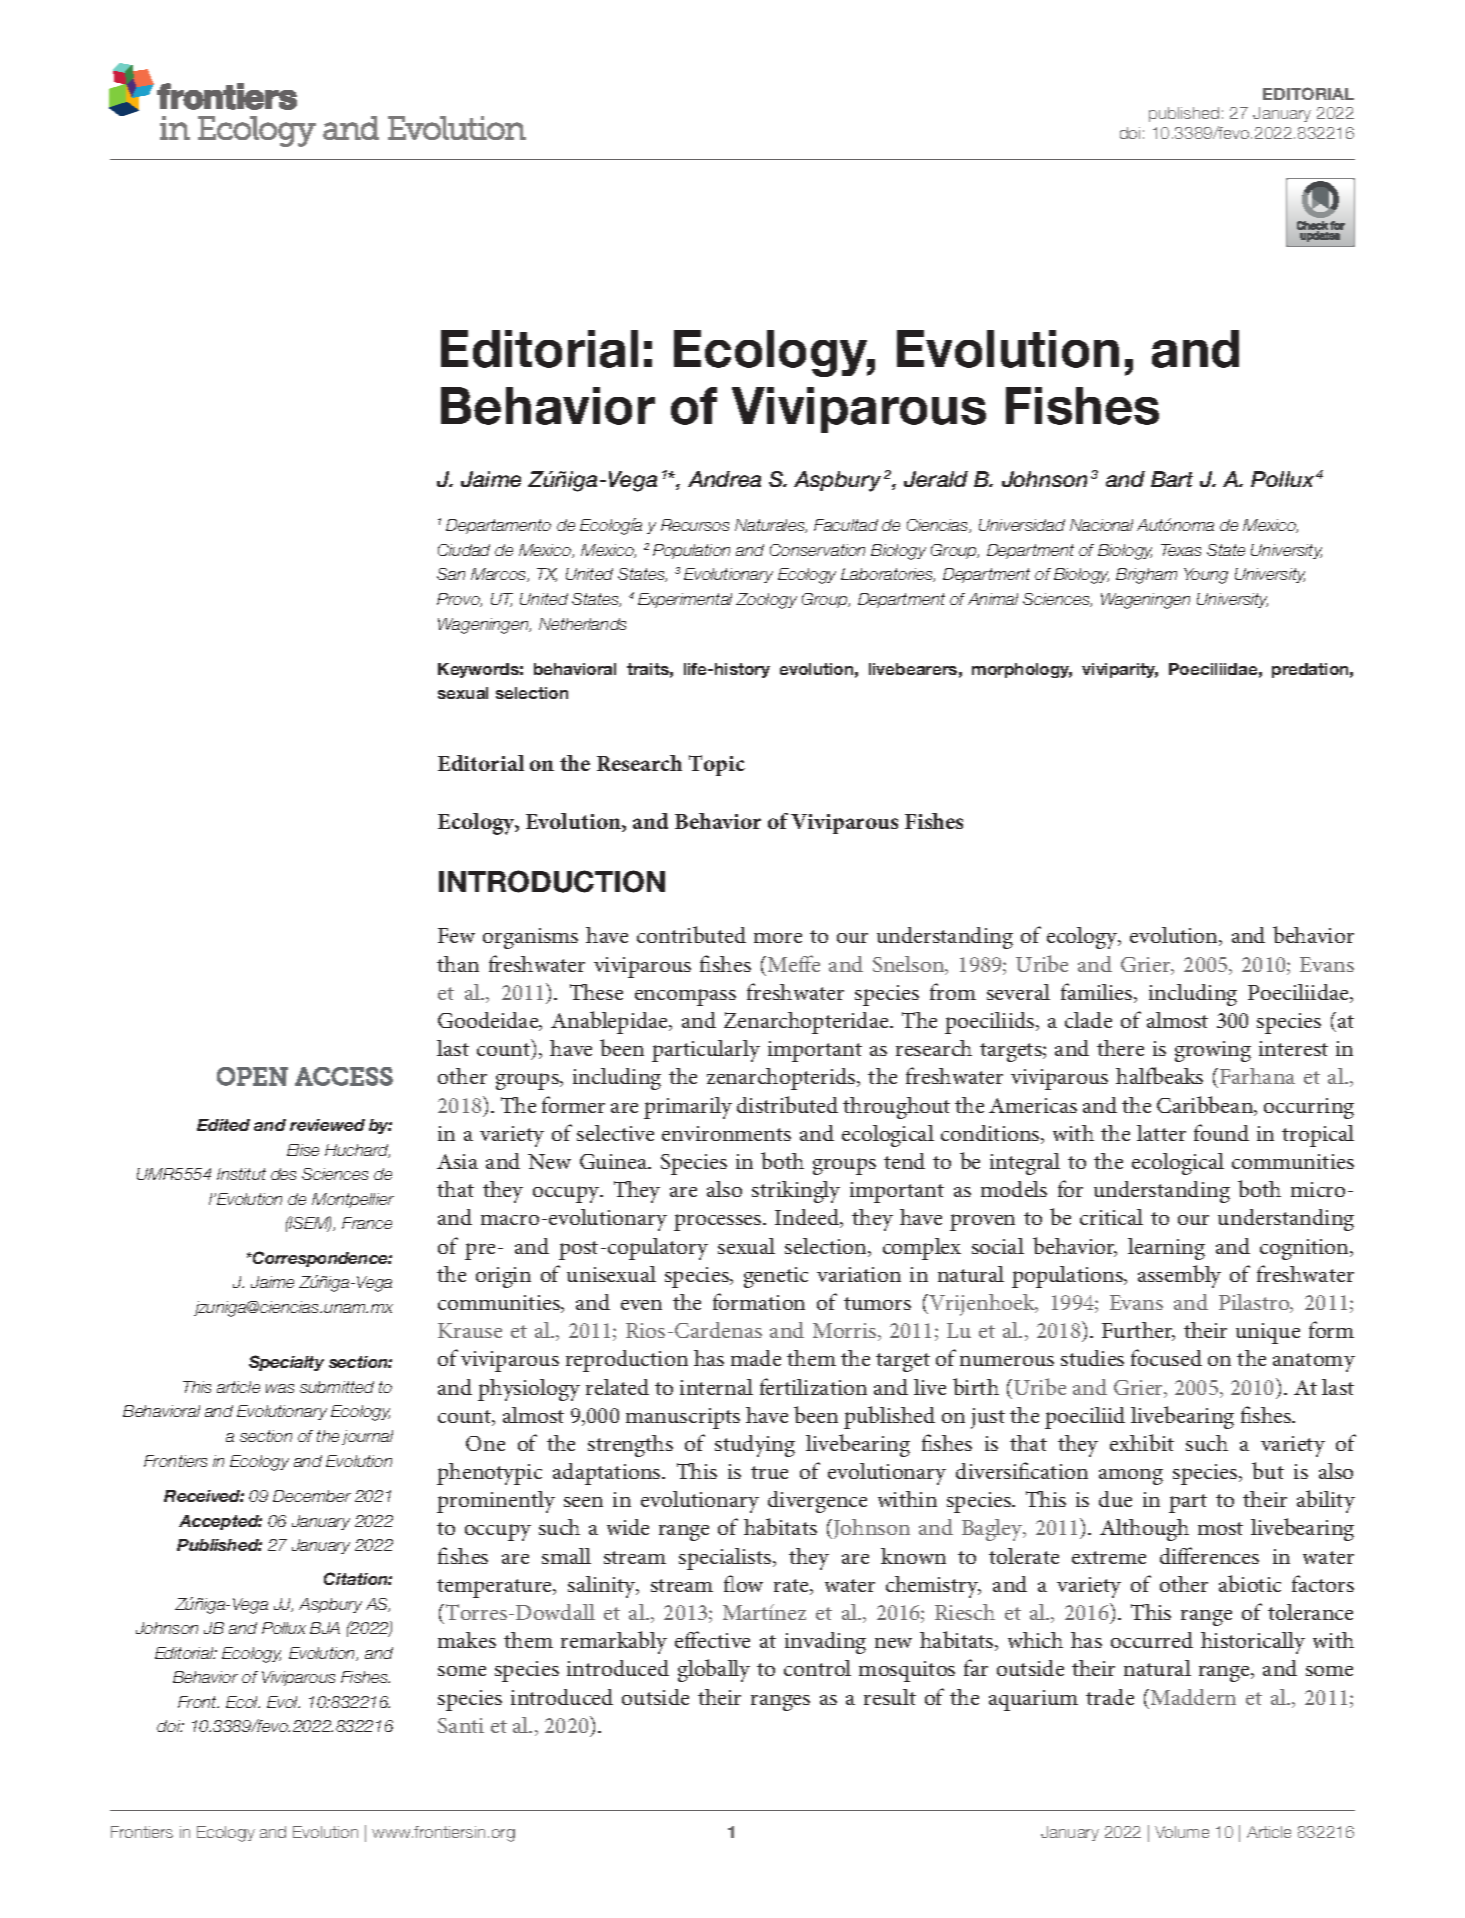 Image resolution: width=1465 pixels, height=1918 pixels. What do you see at coordinates (456, 935) in the screenshot?
I see `Few` at bounding box center [456, 935].
